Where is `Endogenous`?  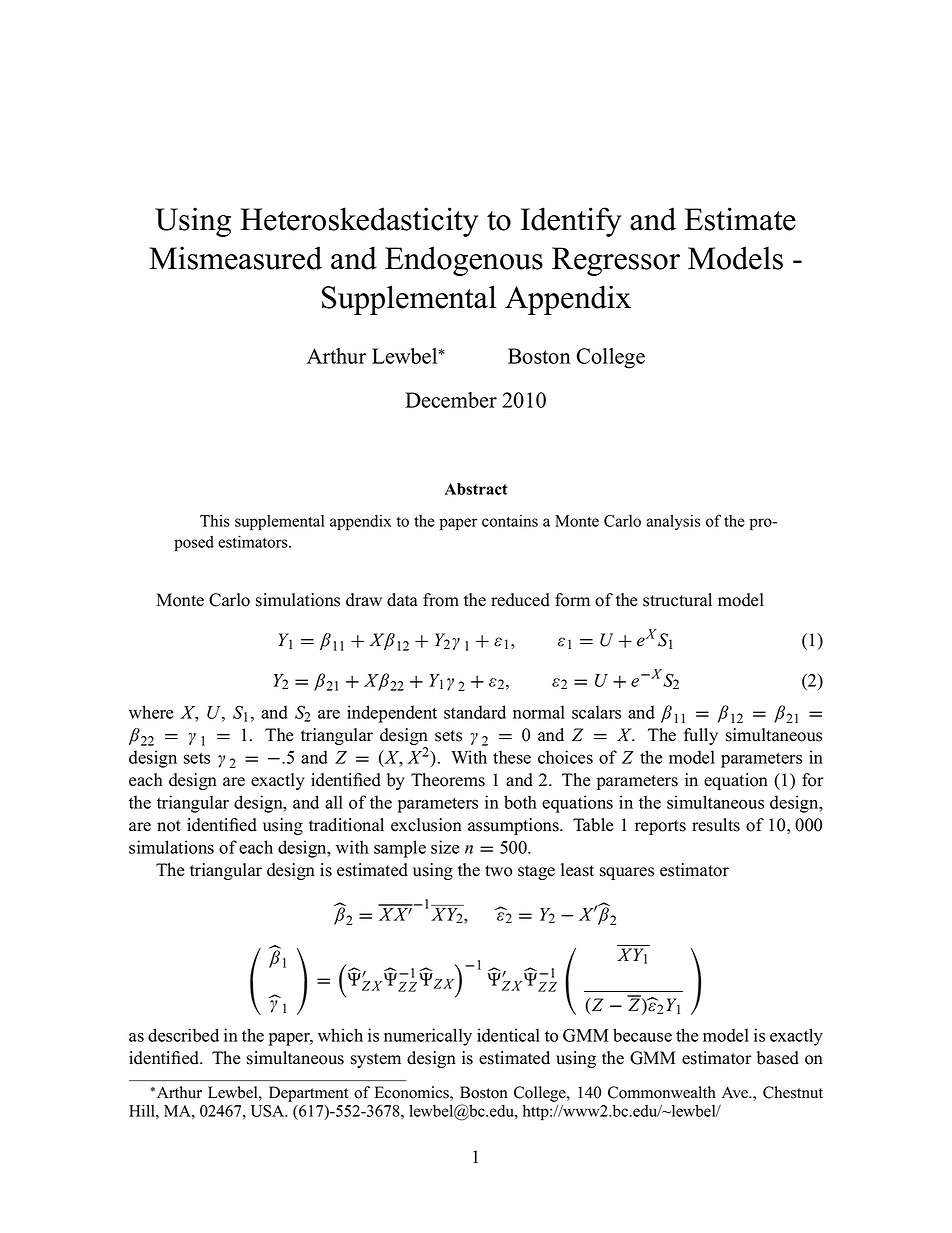 Endogenous is located at coordinates (464, 261).
